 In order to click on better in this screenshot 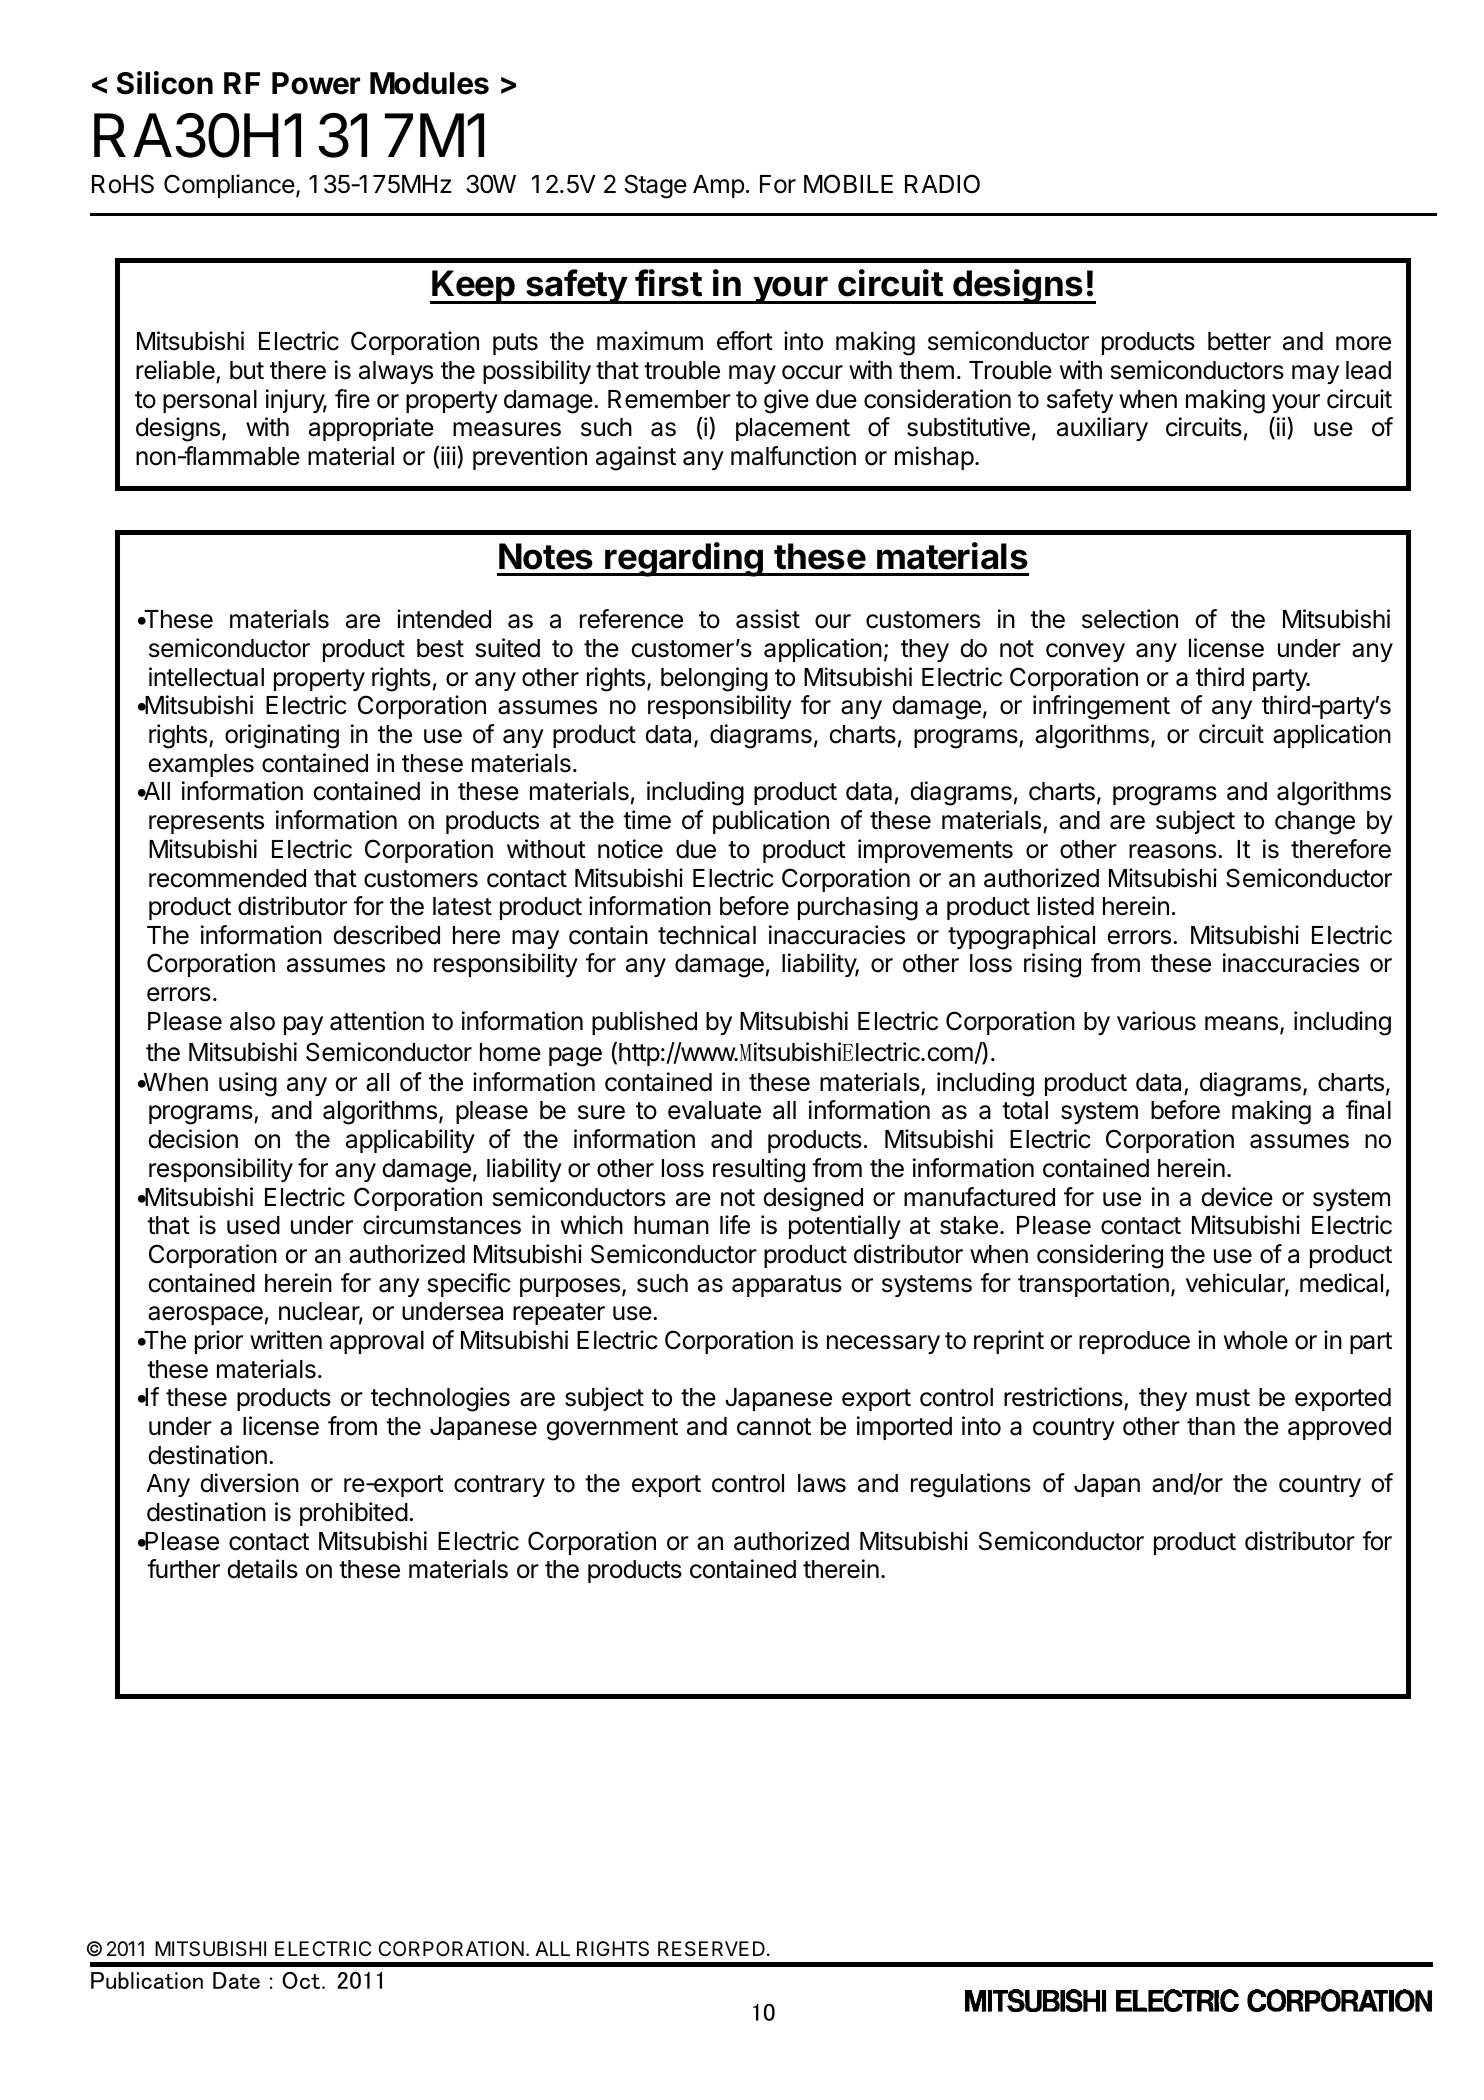, I will do `click(1239, 341)`.
